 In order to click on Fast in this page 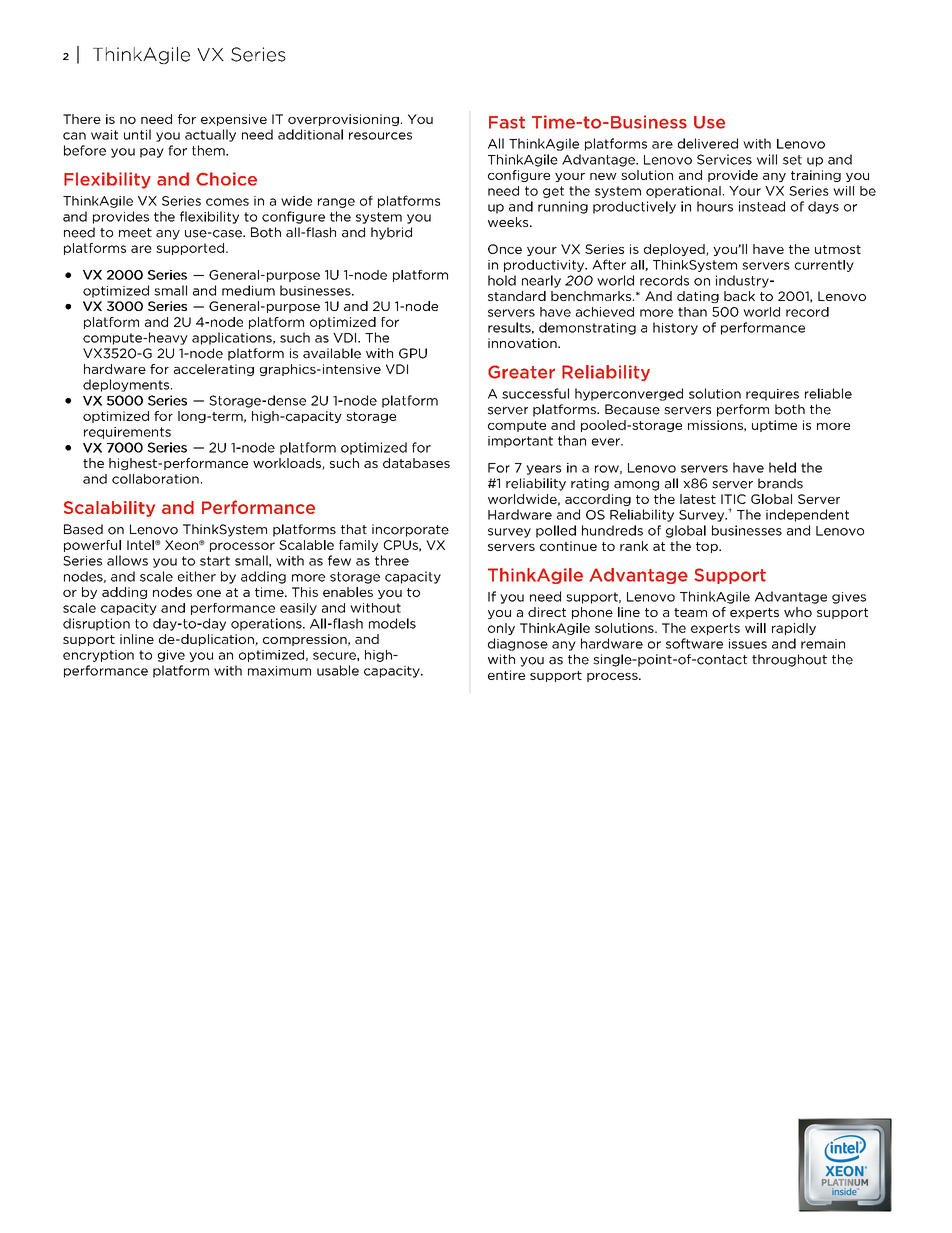, I will do `click(507, 122)`.
